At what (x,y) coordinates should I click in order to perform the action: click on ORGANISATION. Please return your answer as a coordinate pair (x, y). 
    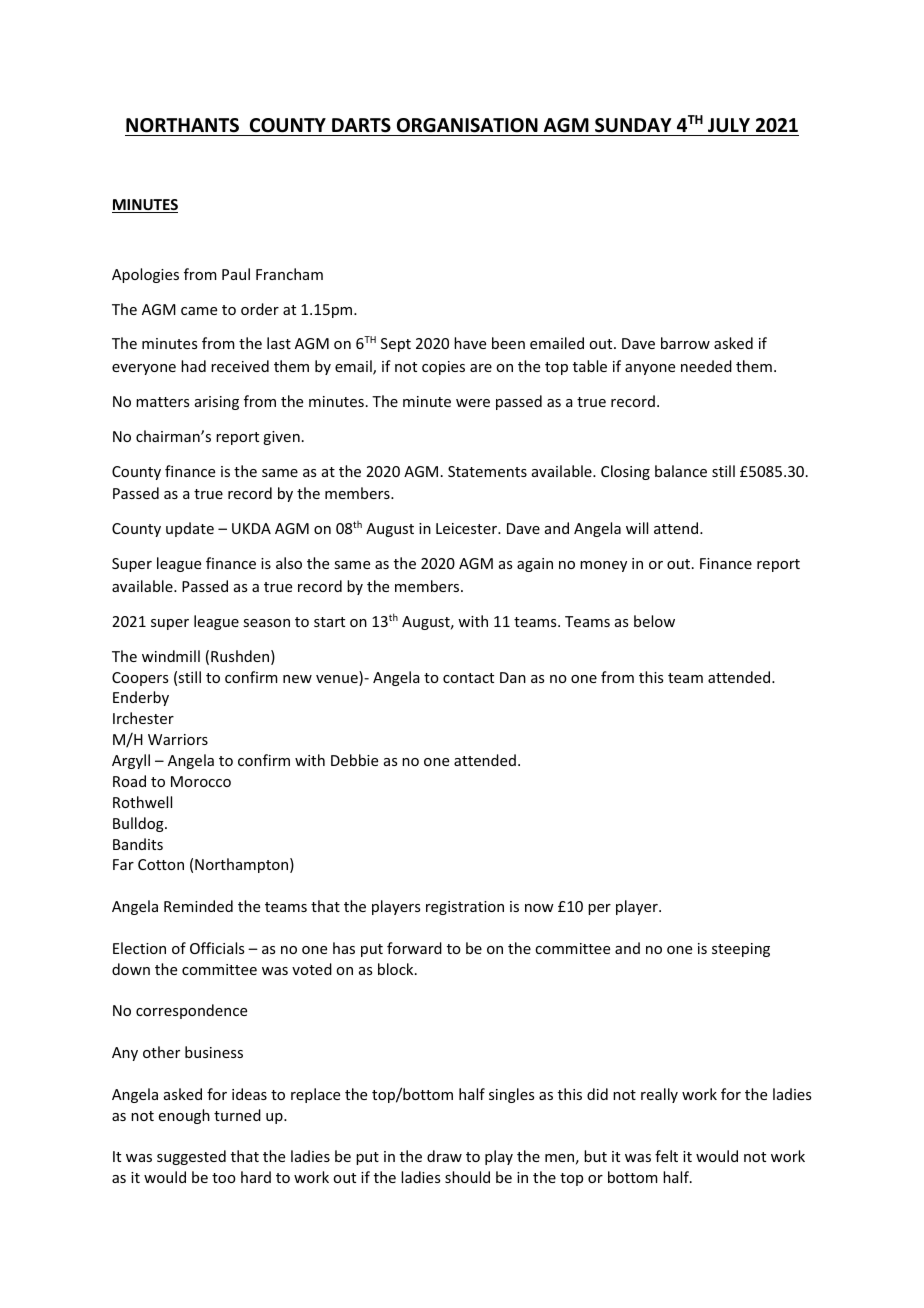
    Looking at the image, I should click on (467, 125).
